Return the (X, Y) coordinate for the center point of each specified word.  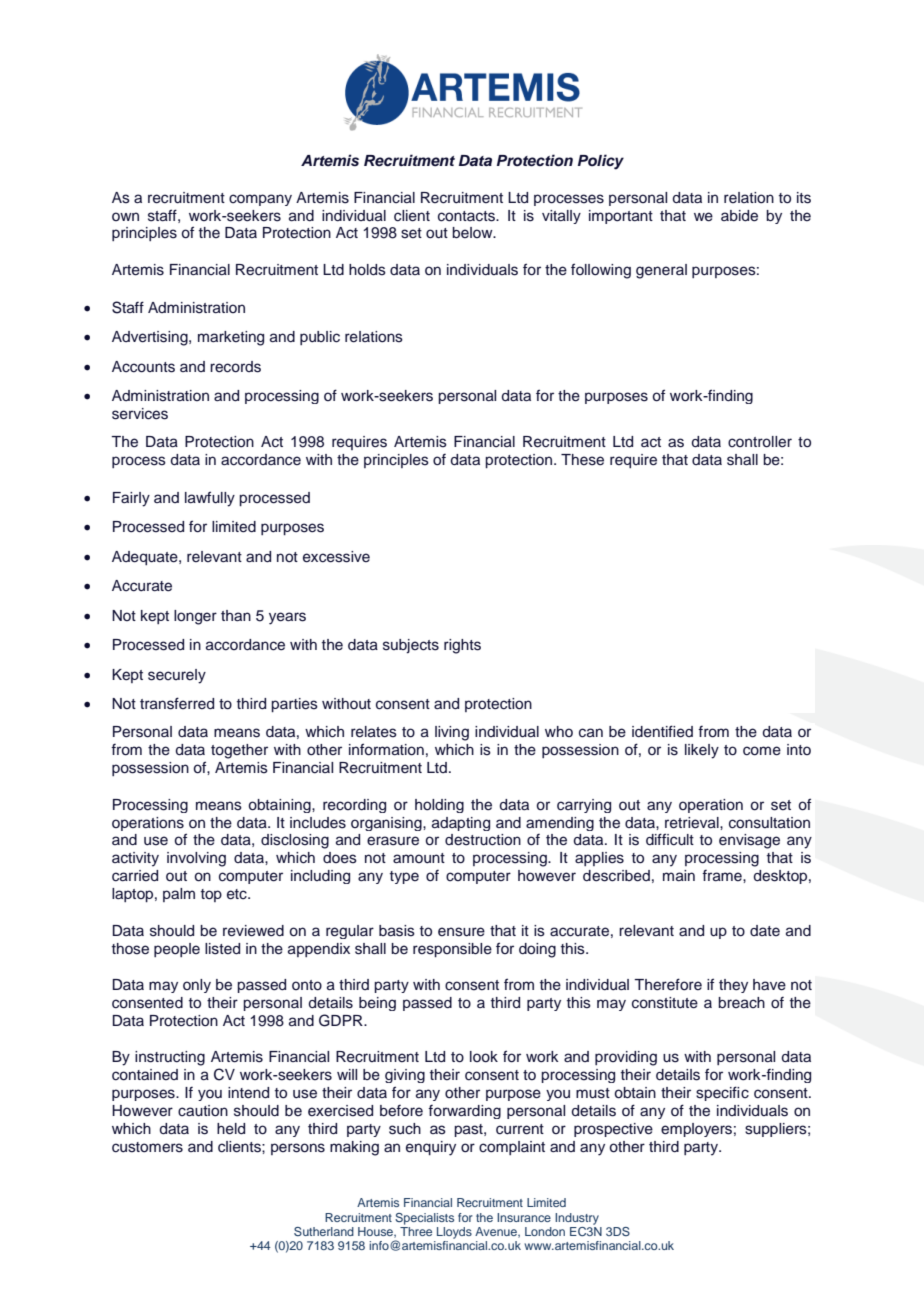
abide (739, 216)
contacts (467, 216)
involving (196, 859)
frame (723, 876)
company (260, 200)
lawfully (210, 499)
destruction (483, 840)
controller (760, 442)
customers (147, 1147)
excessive (336, 557)
